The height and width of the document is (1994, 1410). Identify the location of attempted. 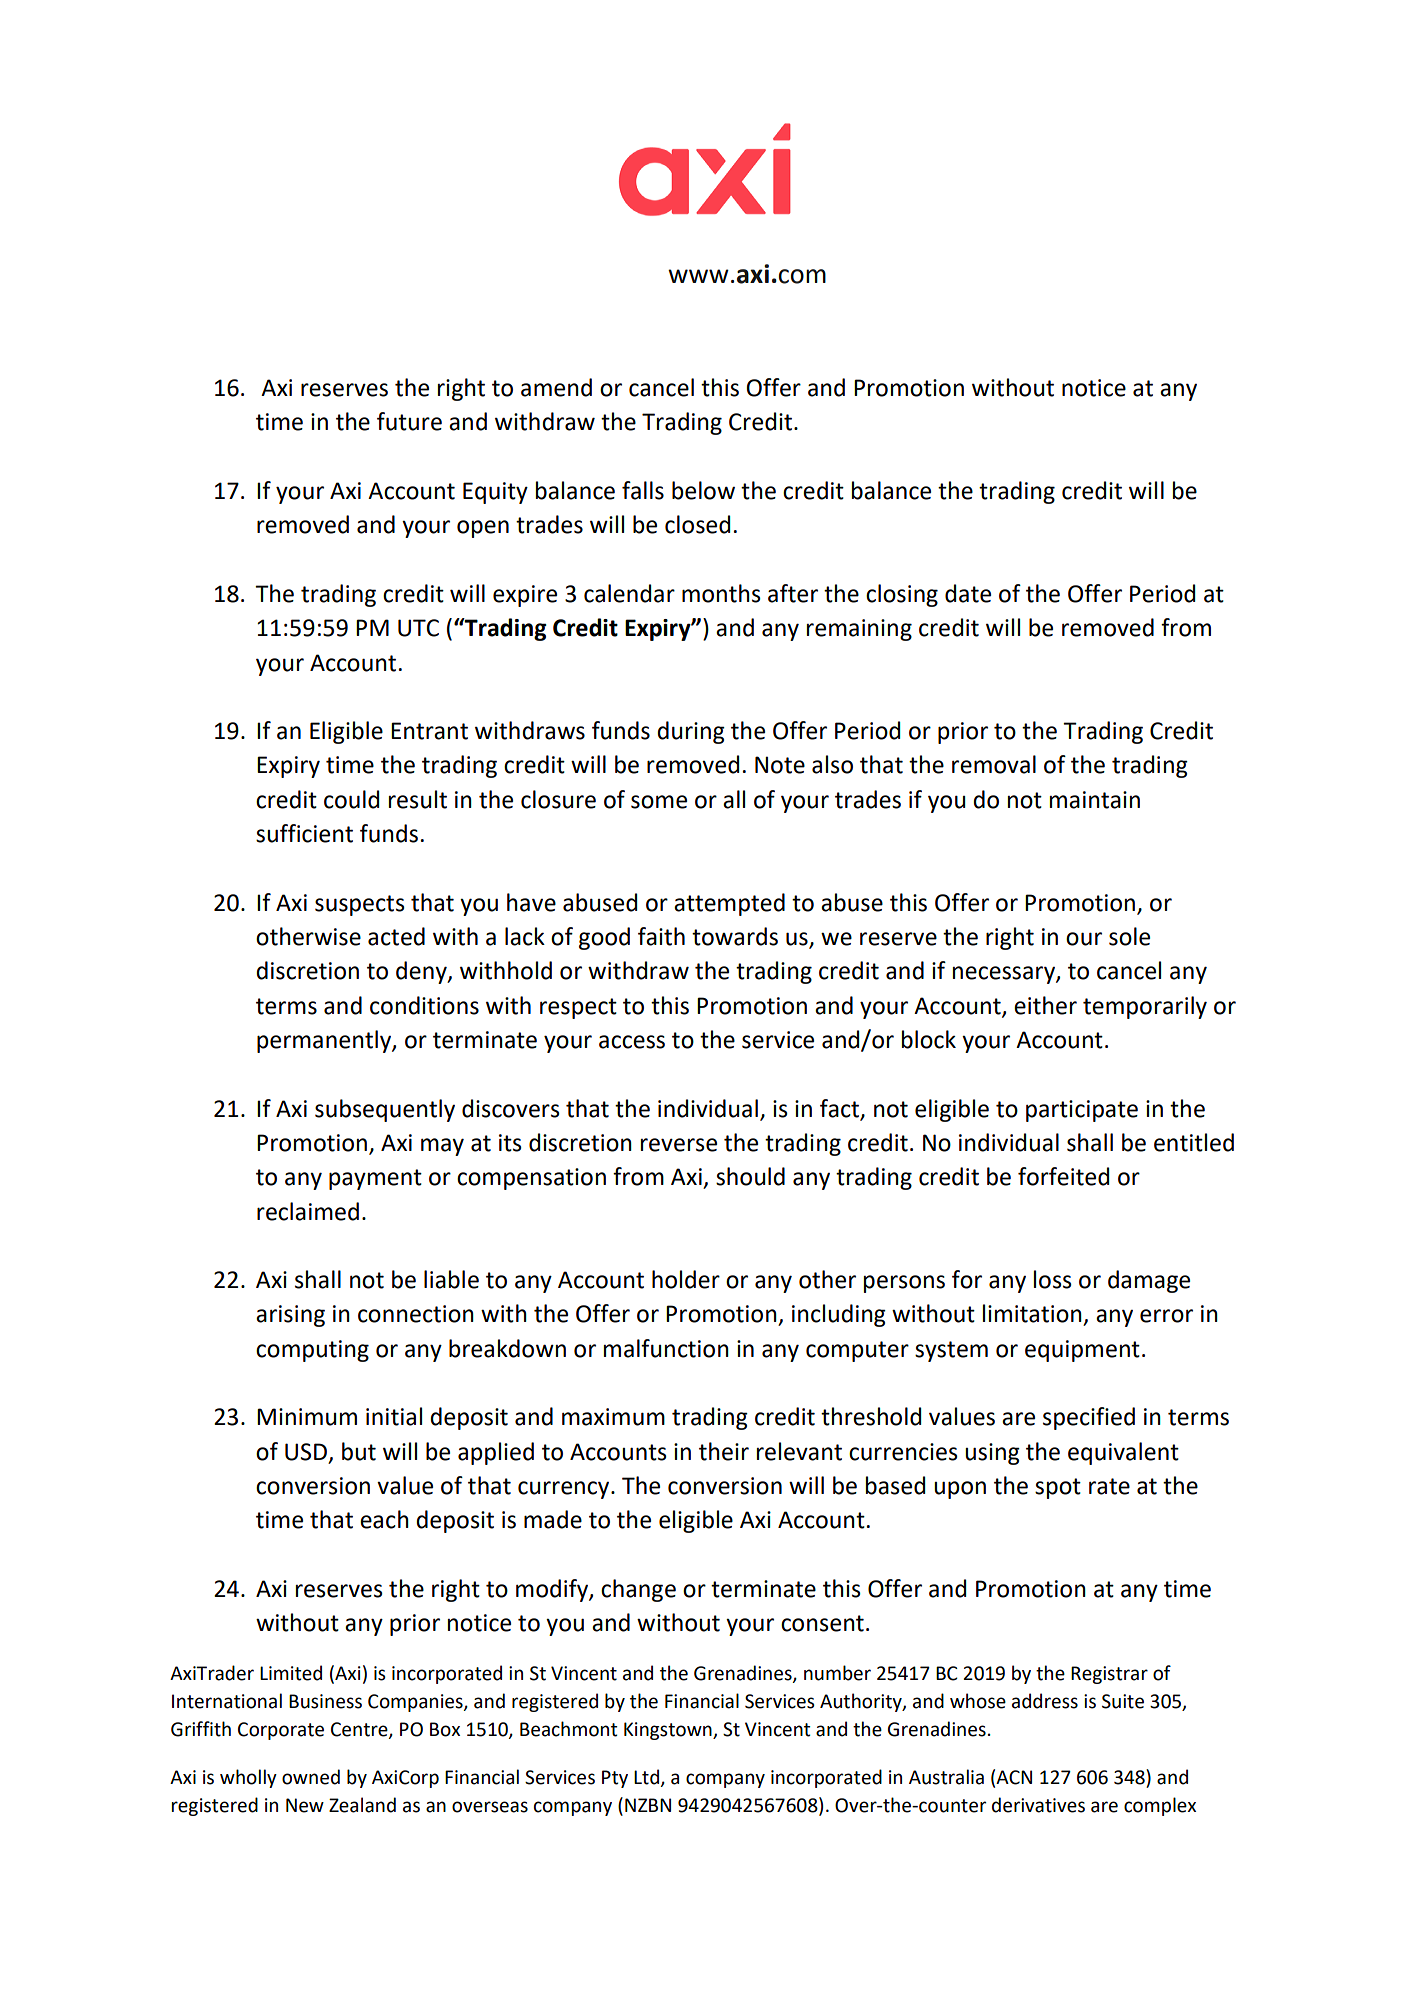
(729, 904).
